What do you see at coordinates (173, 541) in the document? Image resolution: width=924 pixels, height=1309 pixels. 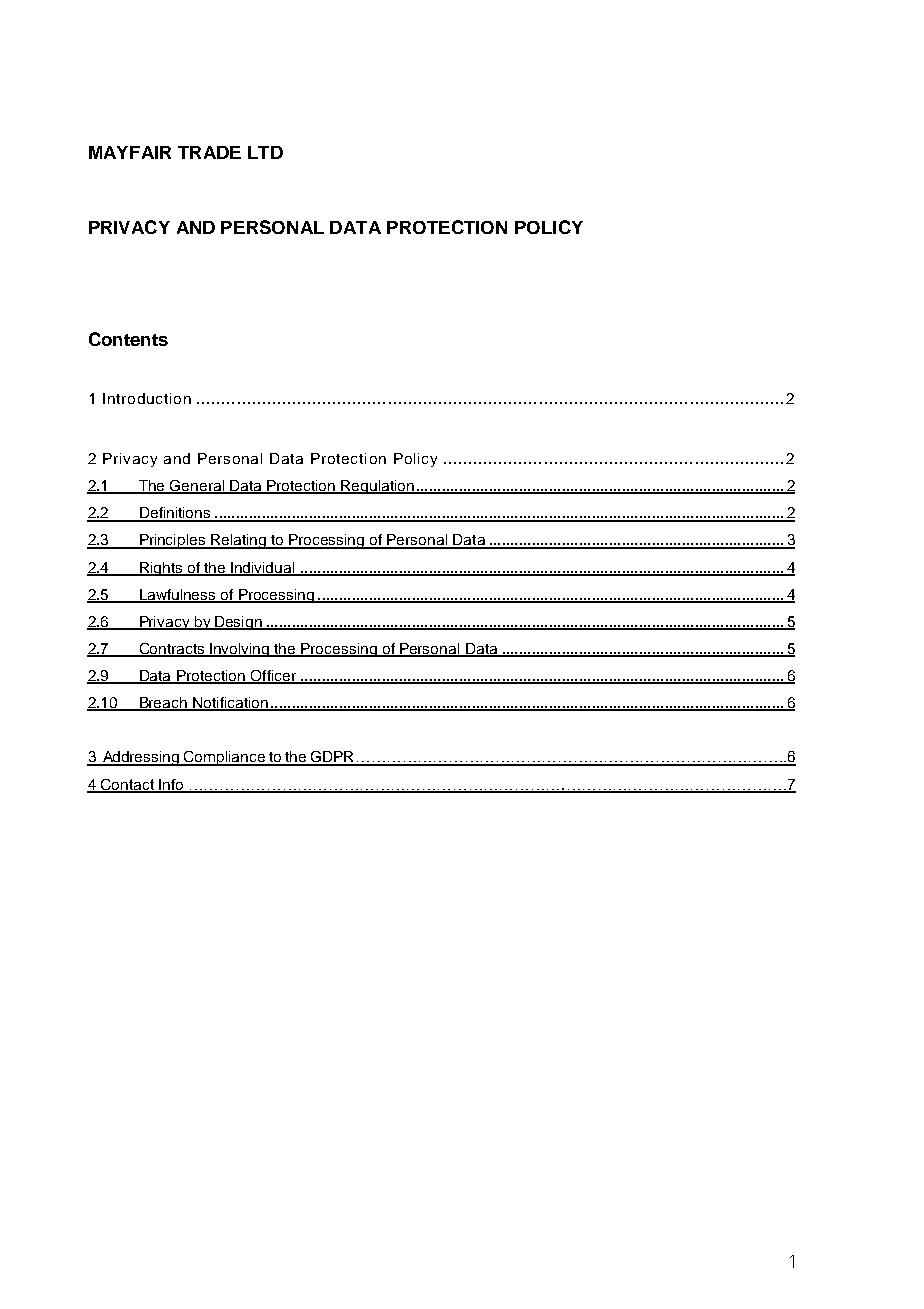 I see `Principles` at bounding box center [173, 541].
